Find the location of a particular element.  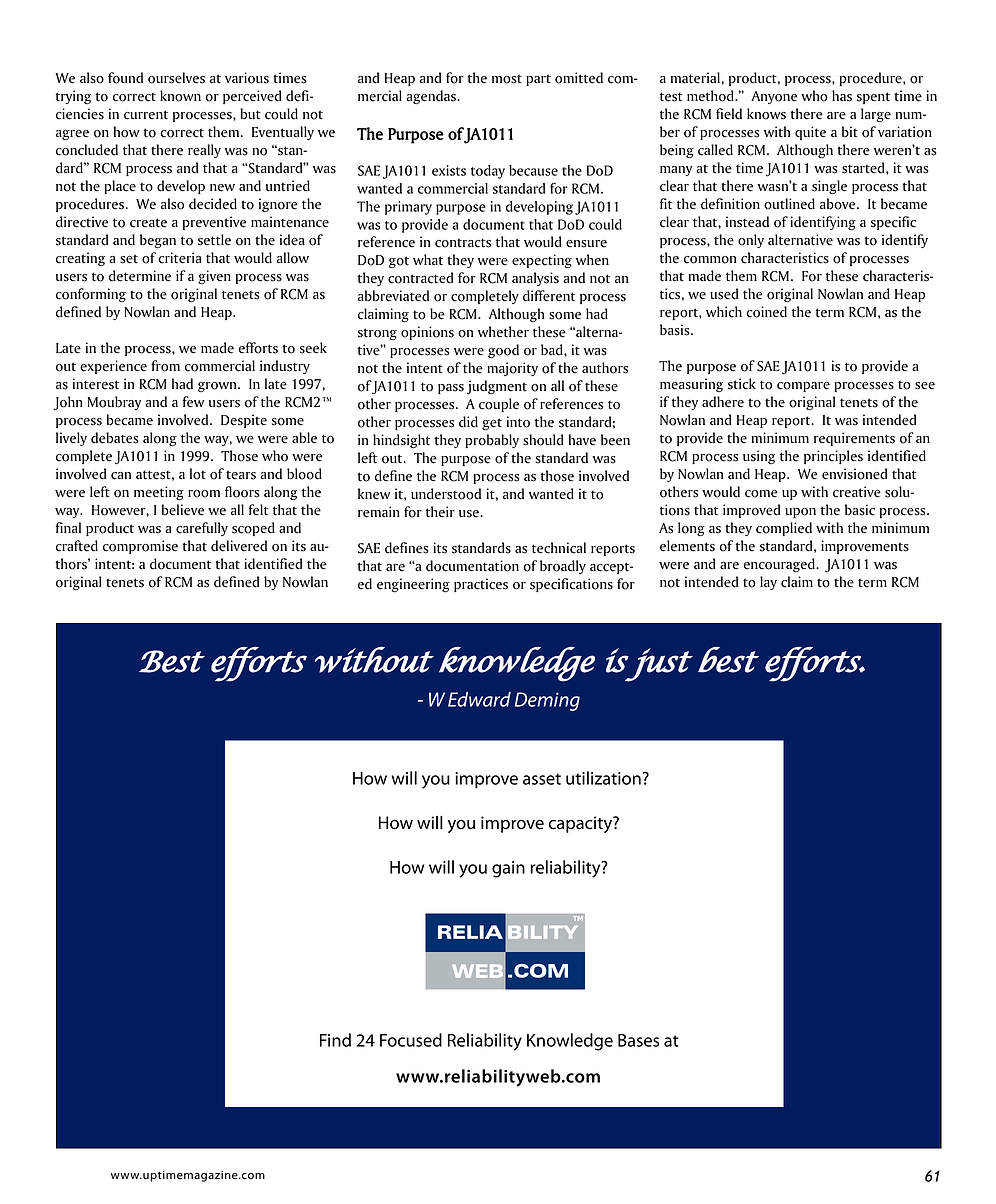

Find is located at coordinates (335, 1040).
